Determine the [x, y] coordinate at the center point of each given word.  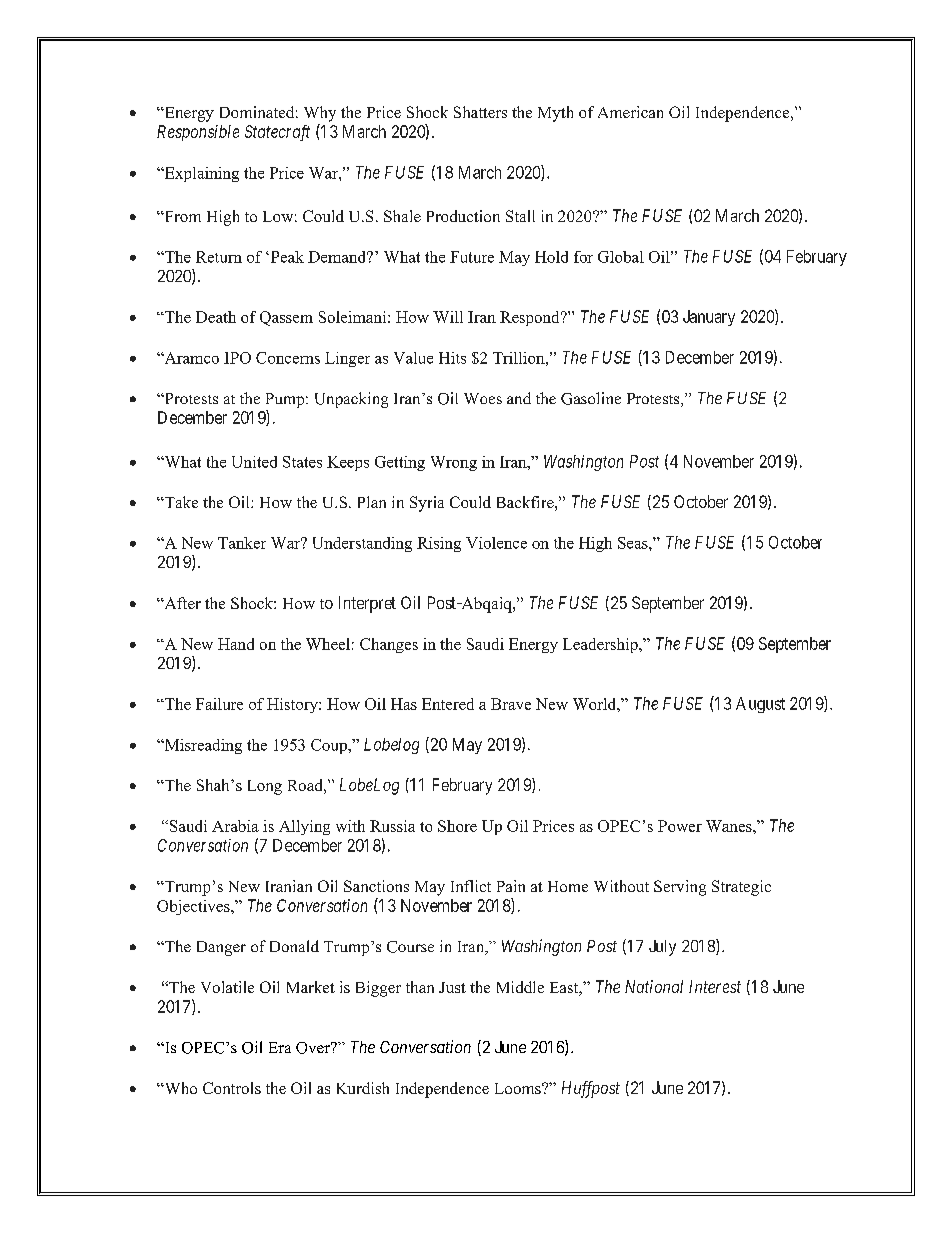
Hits [452, 358]
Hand [236, 644]
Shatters [480, 112]
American [630, 112]
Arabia [235, 826]
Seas [634, 543]
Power [680, 826]
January [709, 318]
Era [280, 1047]
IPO [237, 358]
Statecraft [277, 133]
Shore [457, 826]
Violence [496, 543]
